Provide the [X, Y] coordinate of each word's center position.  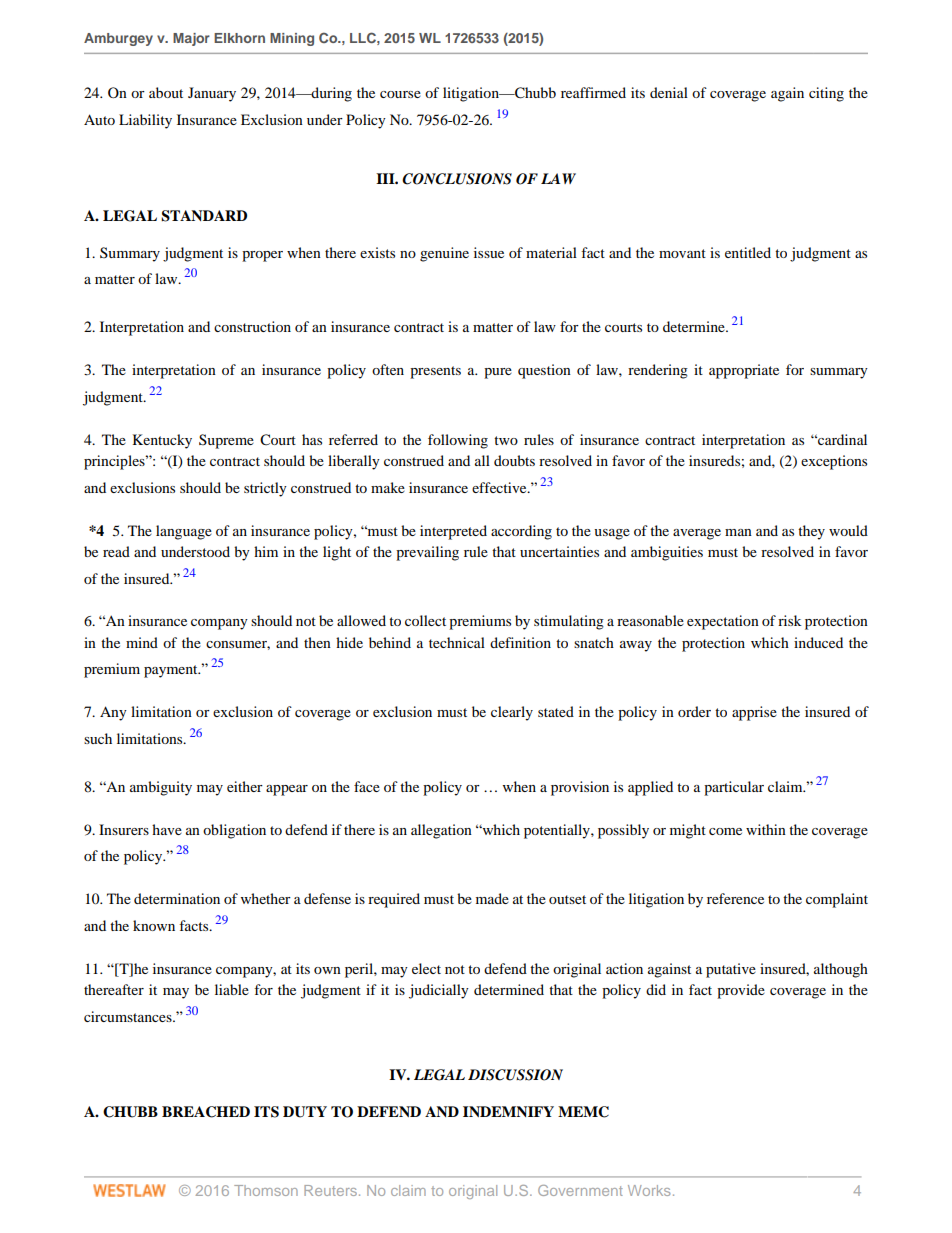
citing [826, 94]
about [166, 92]
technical [457, 642]
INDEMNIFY [508, 1111]
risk [790, 620]
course [400, 94]
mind [142, 642]
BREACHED [206, 1112]
